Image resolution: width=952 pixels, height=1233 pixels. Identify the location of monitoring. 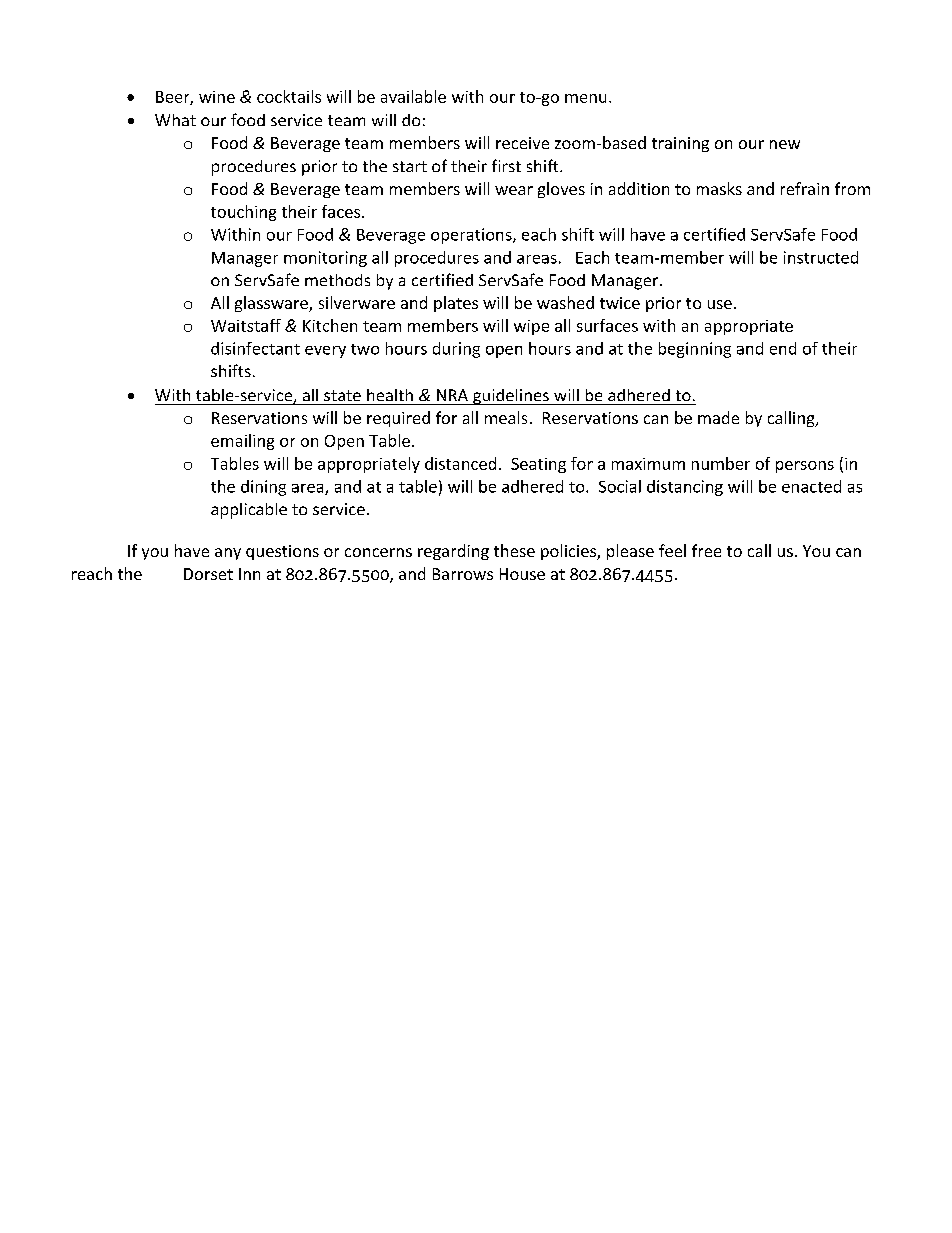
(325, 259).
